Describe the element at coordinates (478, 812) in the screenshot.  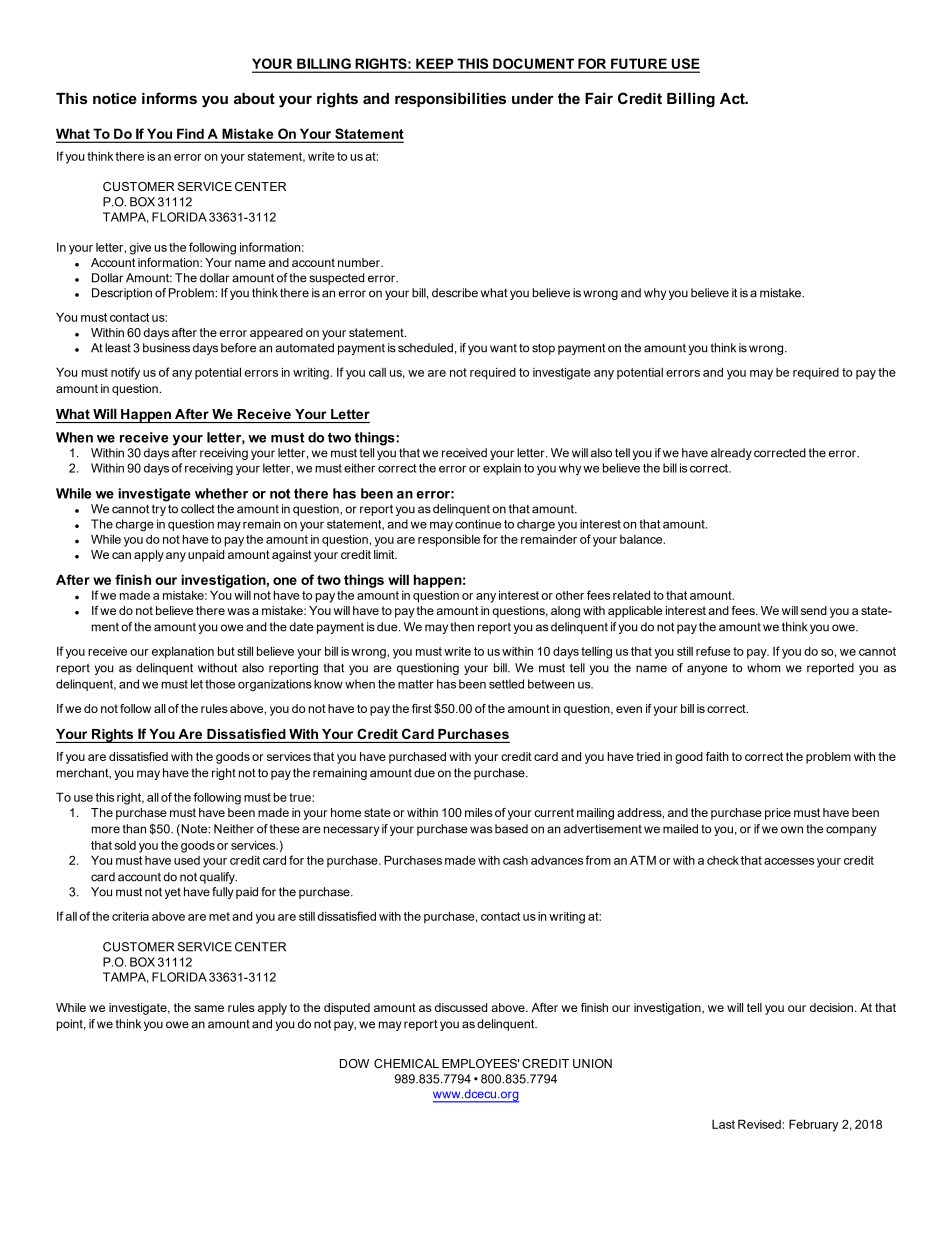
I see `miles` at that location.
